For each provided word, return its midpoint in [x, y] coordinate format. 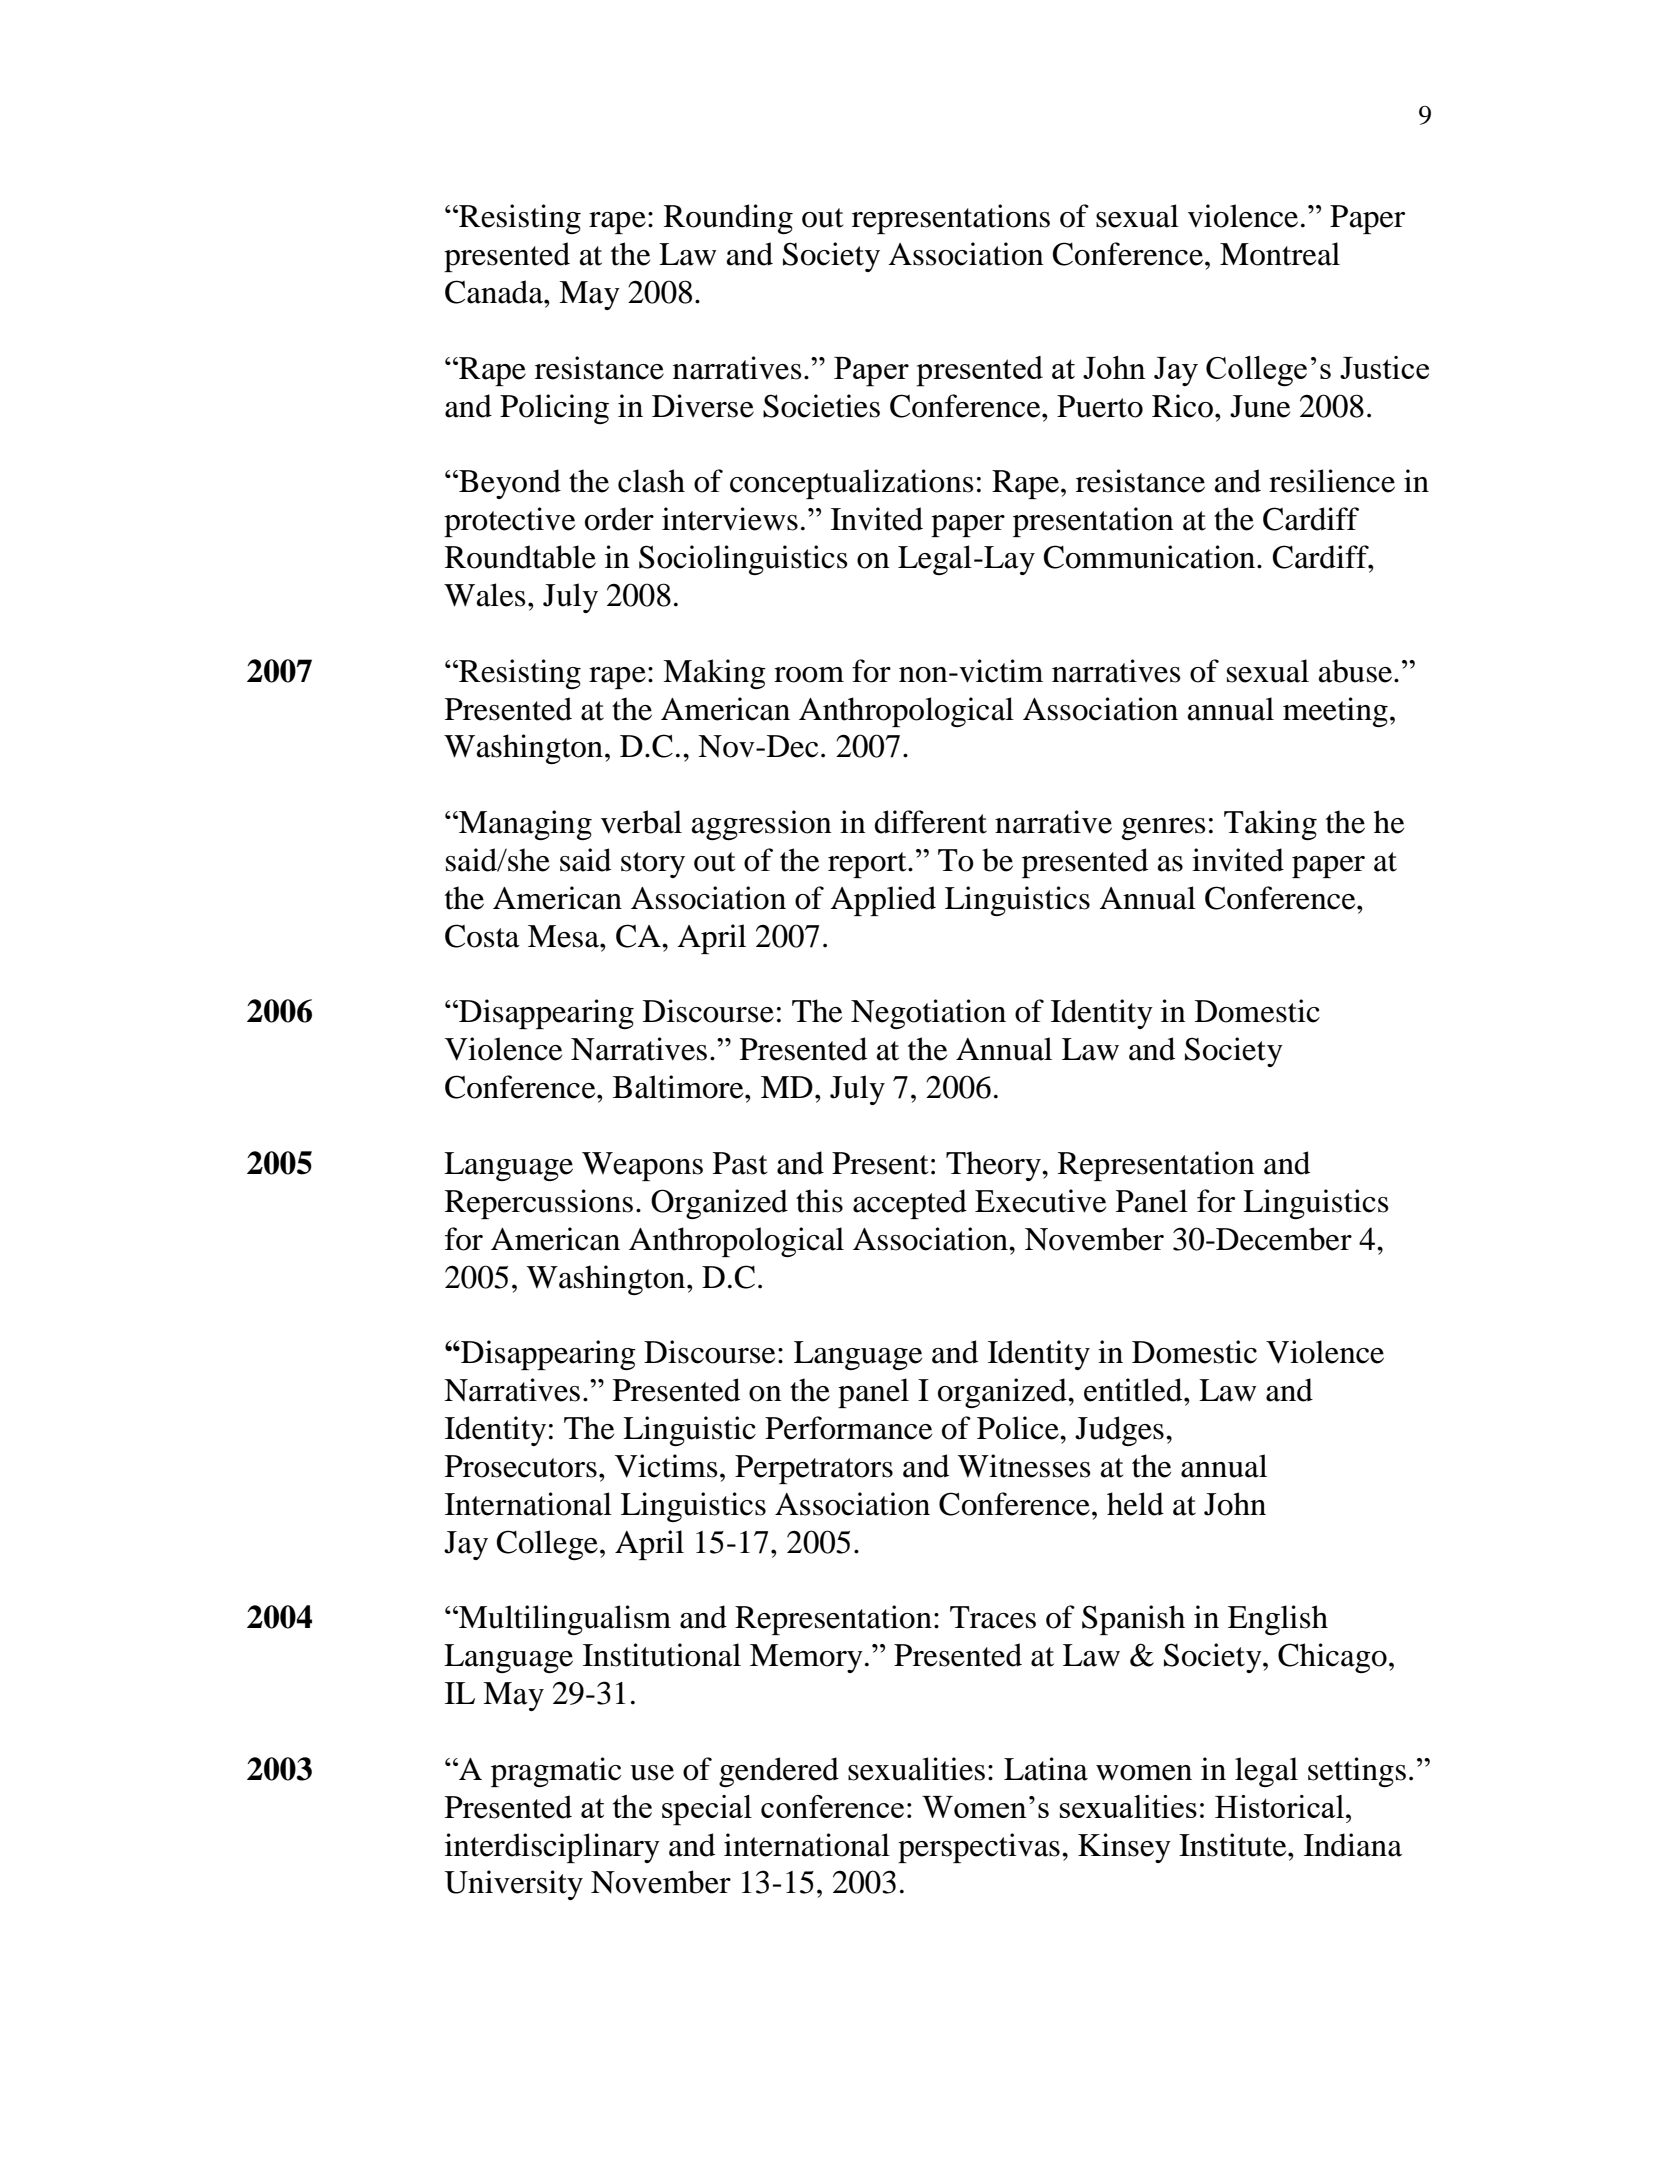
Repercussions [539, 1204]
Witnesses [1024, 1466]
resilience [1332, 481]
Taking [1270, 825]
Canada [495, 292]
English [1278, 1620]
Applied [883, 901]
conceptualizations [852, 484]
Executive [1040, 1201]
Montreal [1280, 254]
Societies [821, 406]
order [619, 519]
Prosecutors [521, 1466]
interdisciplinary [552, 1848]
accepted [910, 1204]
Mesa [564, 936]
